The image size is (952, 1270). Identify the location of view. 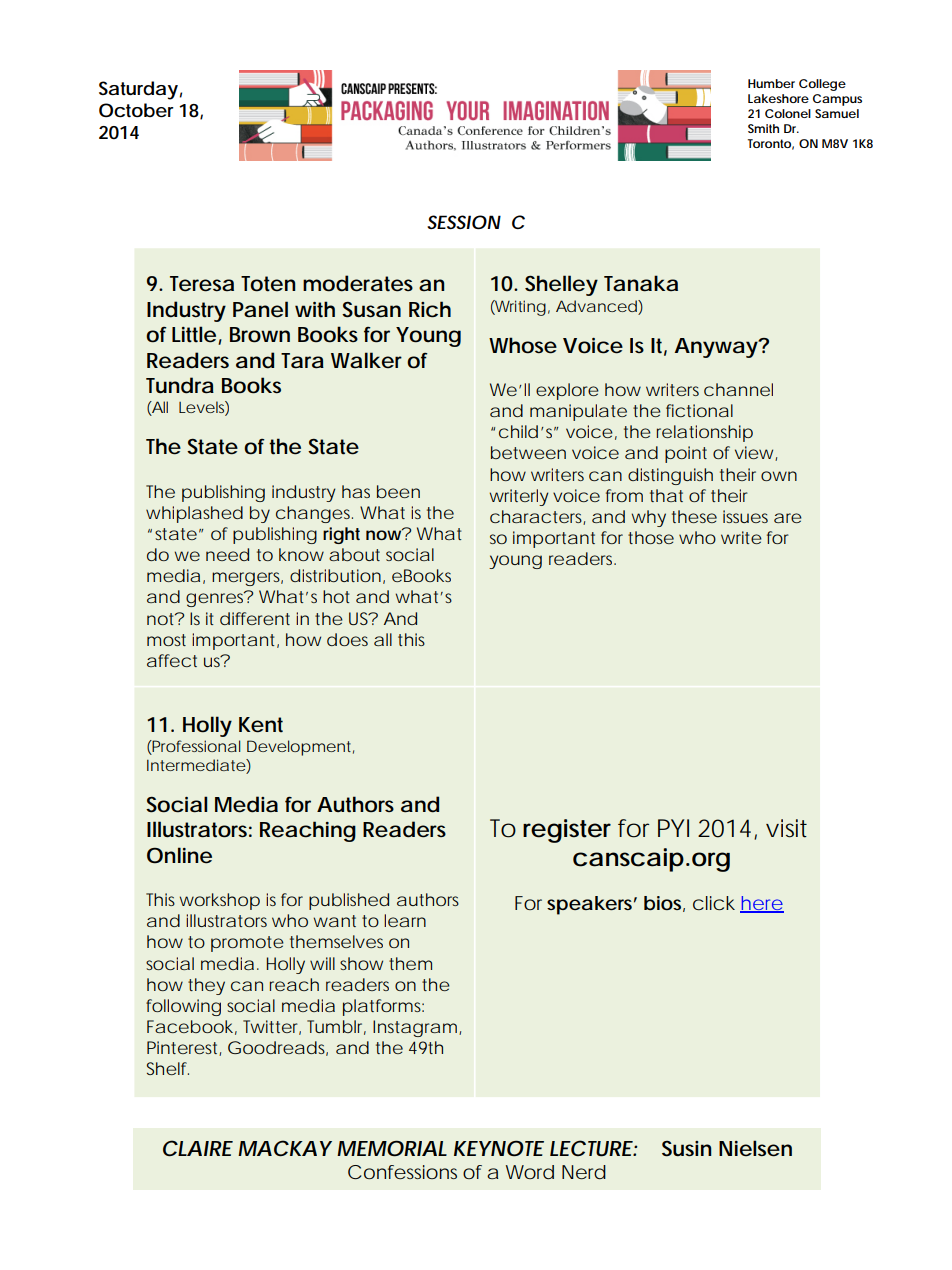
(754, 452).
